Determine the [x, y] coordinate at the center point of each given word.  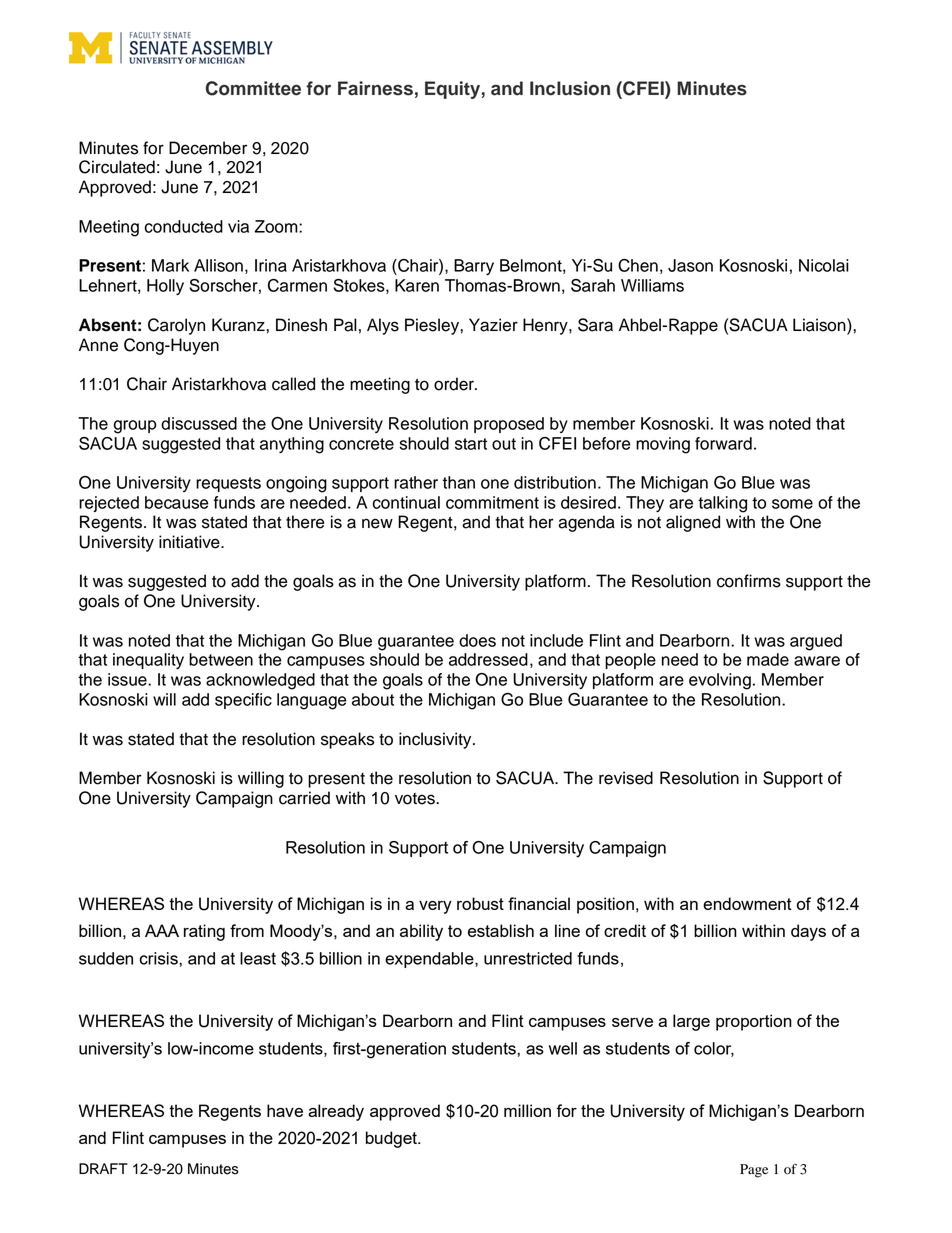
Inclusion [570, 88]
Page [754, 1171]
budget [392, 1139]
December [208, 148]
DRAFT [103, 1168]
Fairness [375, 88]
